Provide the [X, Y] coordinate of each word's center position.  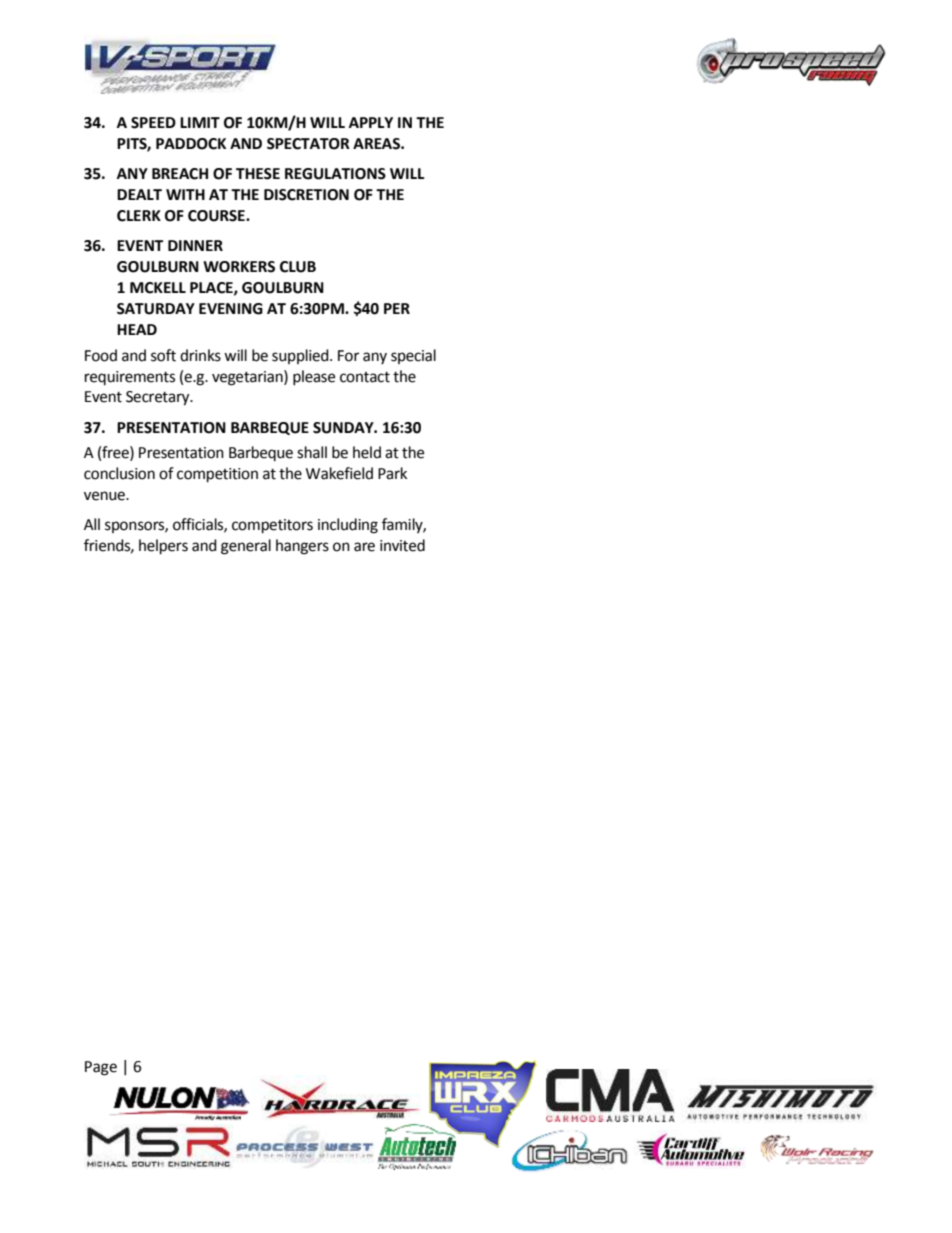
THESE [258, 174]
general [246, 547]
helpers [163, 547]
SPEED [153, 123]
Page [101, 1068]
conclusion [119, 473]
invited [402, 545]
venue [105, 496]
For [348, 356]
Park [392, 473]
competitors [272, 526]
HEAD [137, 329]
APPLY [371, 122]
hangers [302, 547]
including [348, 526]
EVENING [231, 309]
